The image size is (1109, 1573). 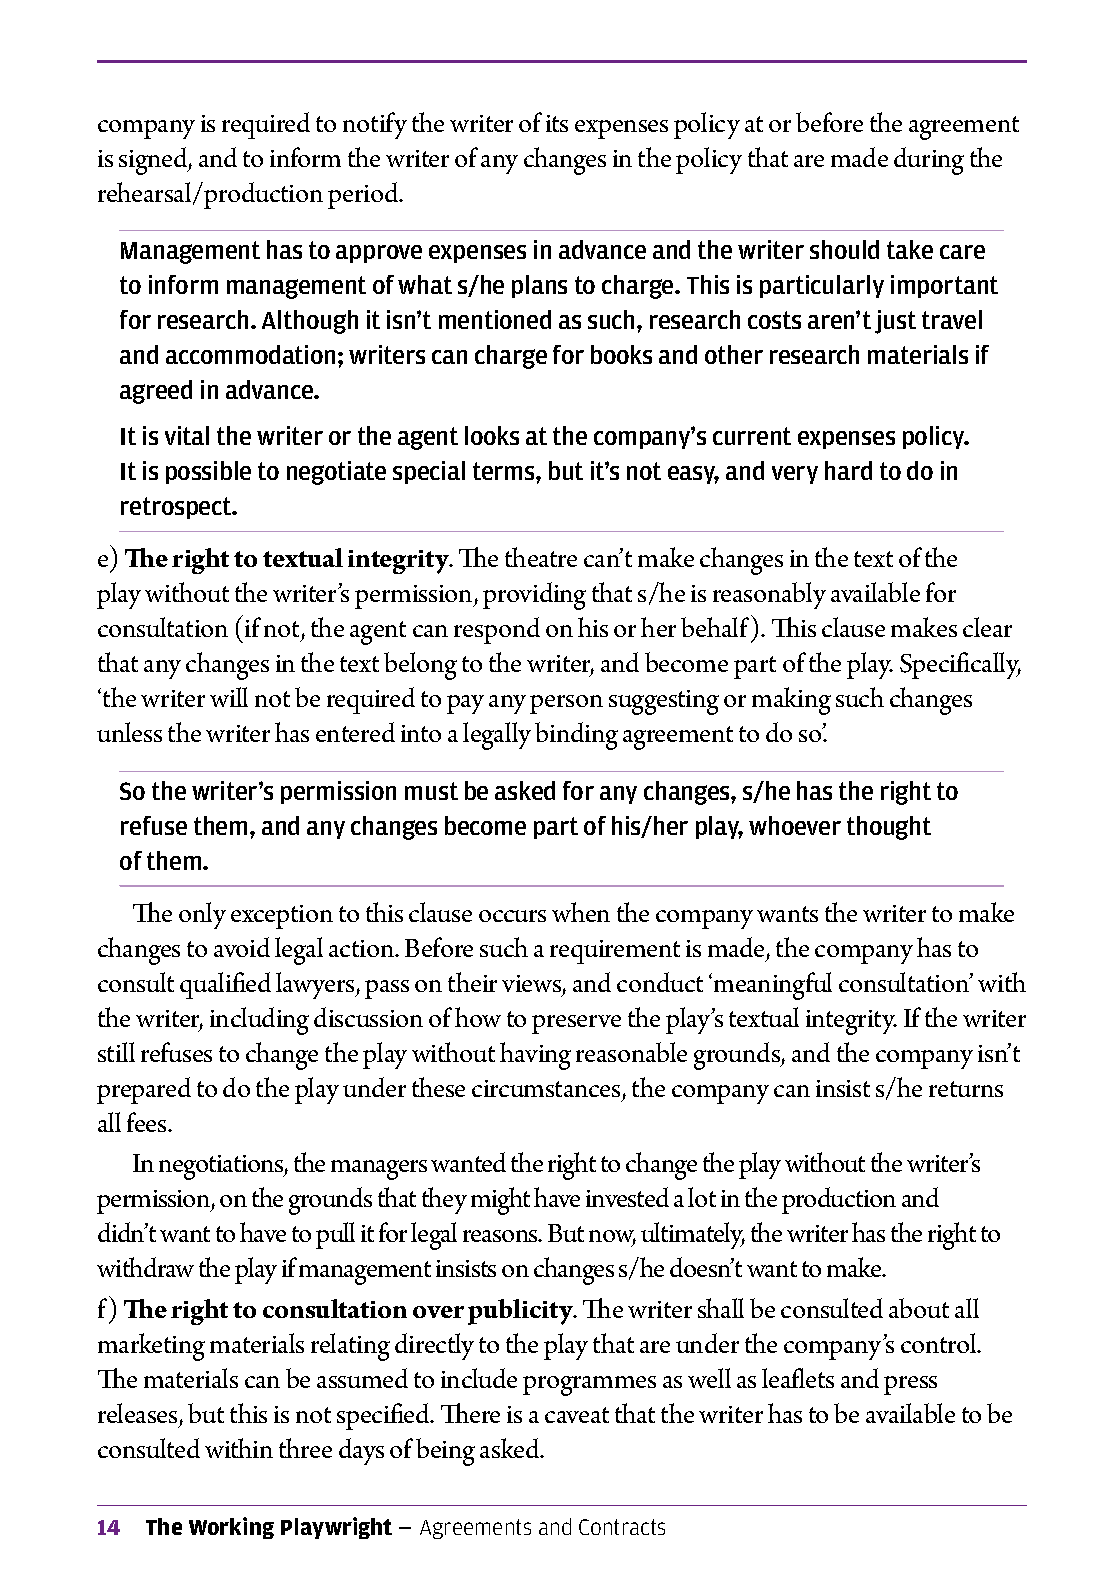 What do you see at coordinates (534, 596) in the screenshot?
I see `providing` at bounding box center [534, 596].
